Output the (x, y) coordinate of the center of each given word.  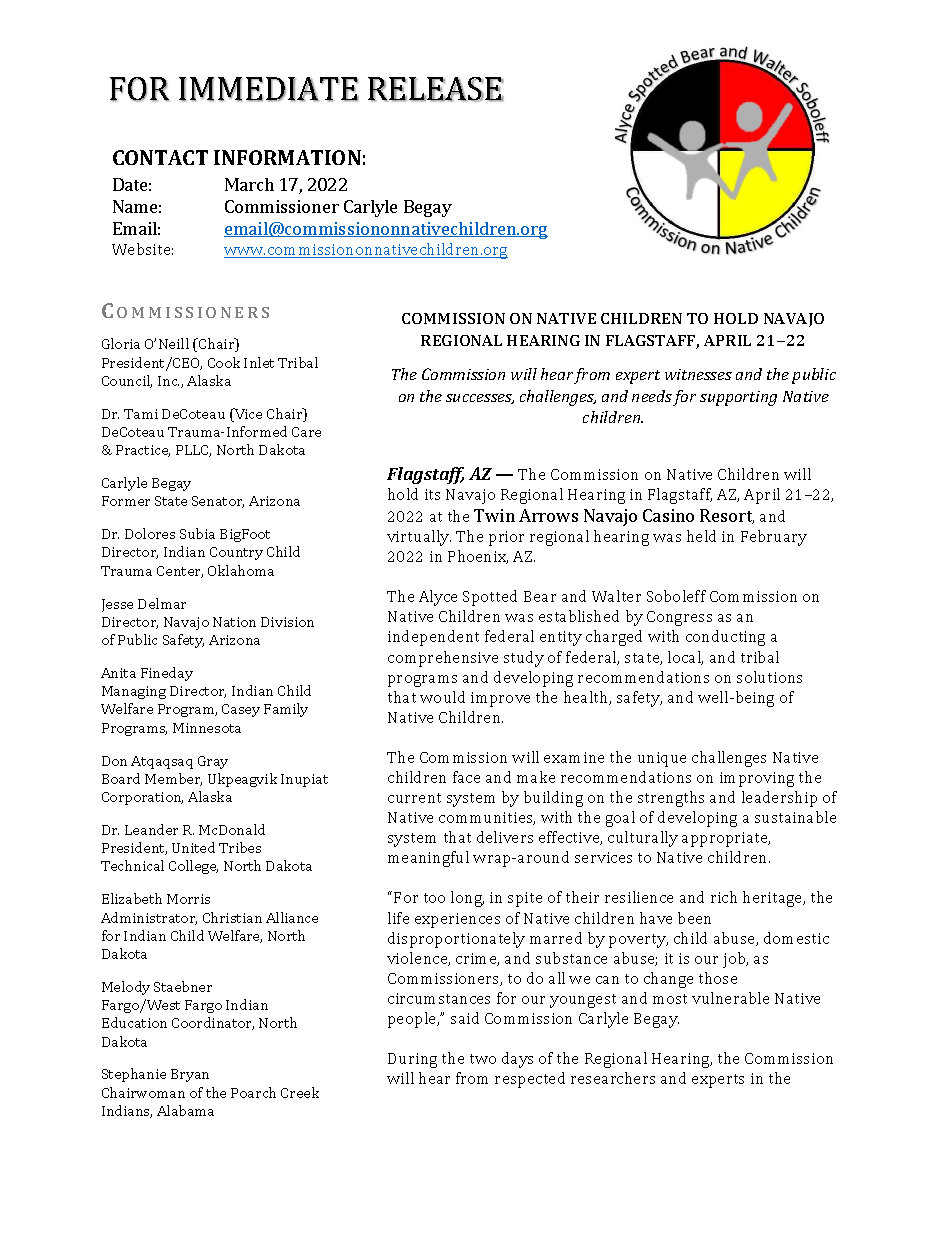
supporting (738, 398)
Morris (188, 899)
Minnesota (207, 728)
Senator (218, 502)
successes (480, 399)
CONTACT (160, 157)
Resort (727, 516)
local (685, 658)
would (442, 697)
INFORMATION (287, 157)
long (467, 899)
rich (724, 897)
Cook (224, 362)
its (432, 494)
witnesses (698, 374)
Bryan (190, 1075)
